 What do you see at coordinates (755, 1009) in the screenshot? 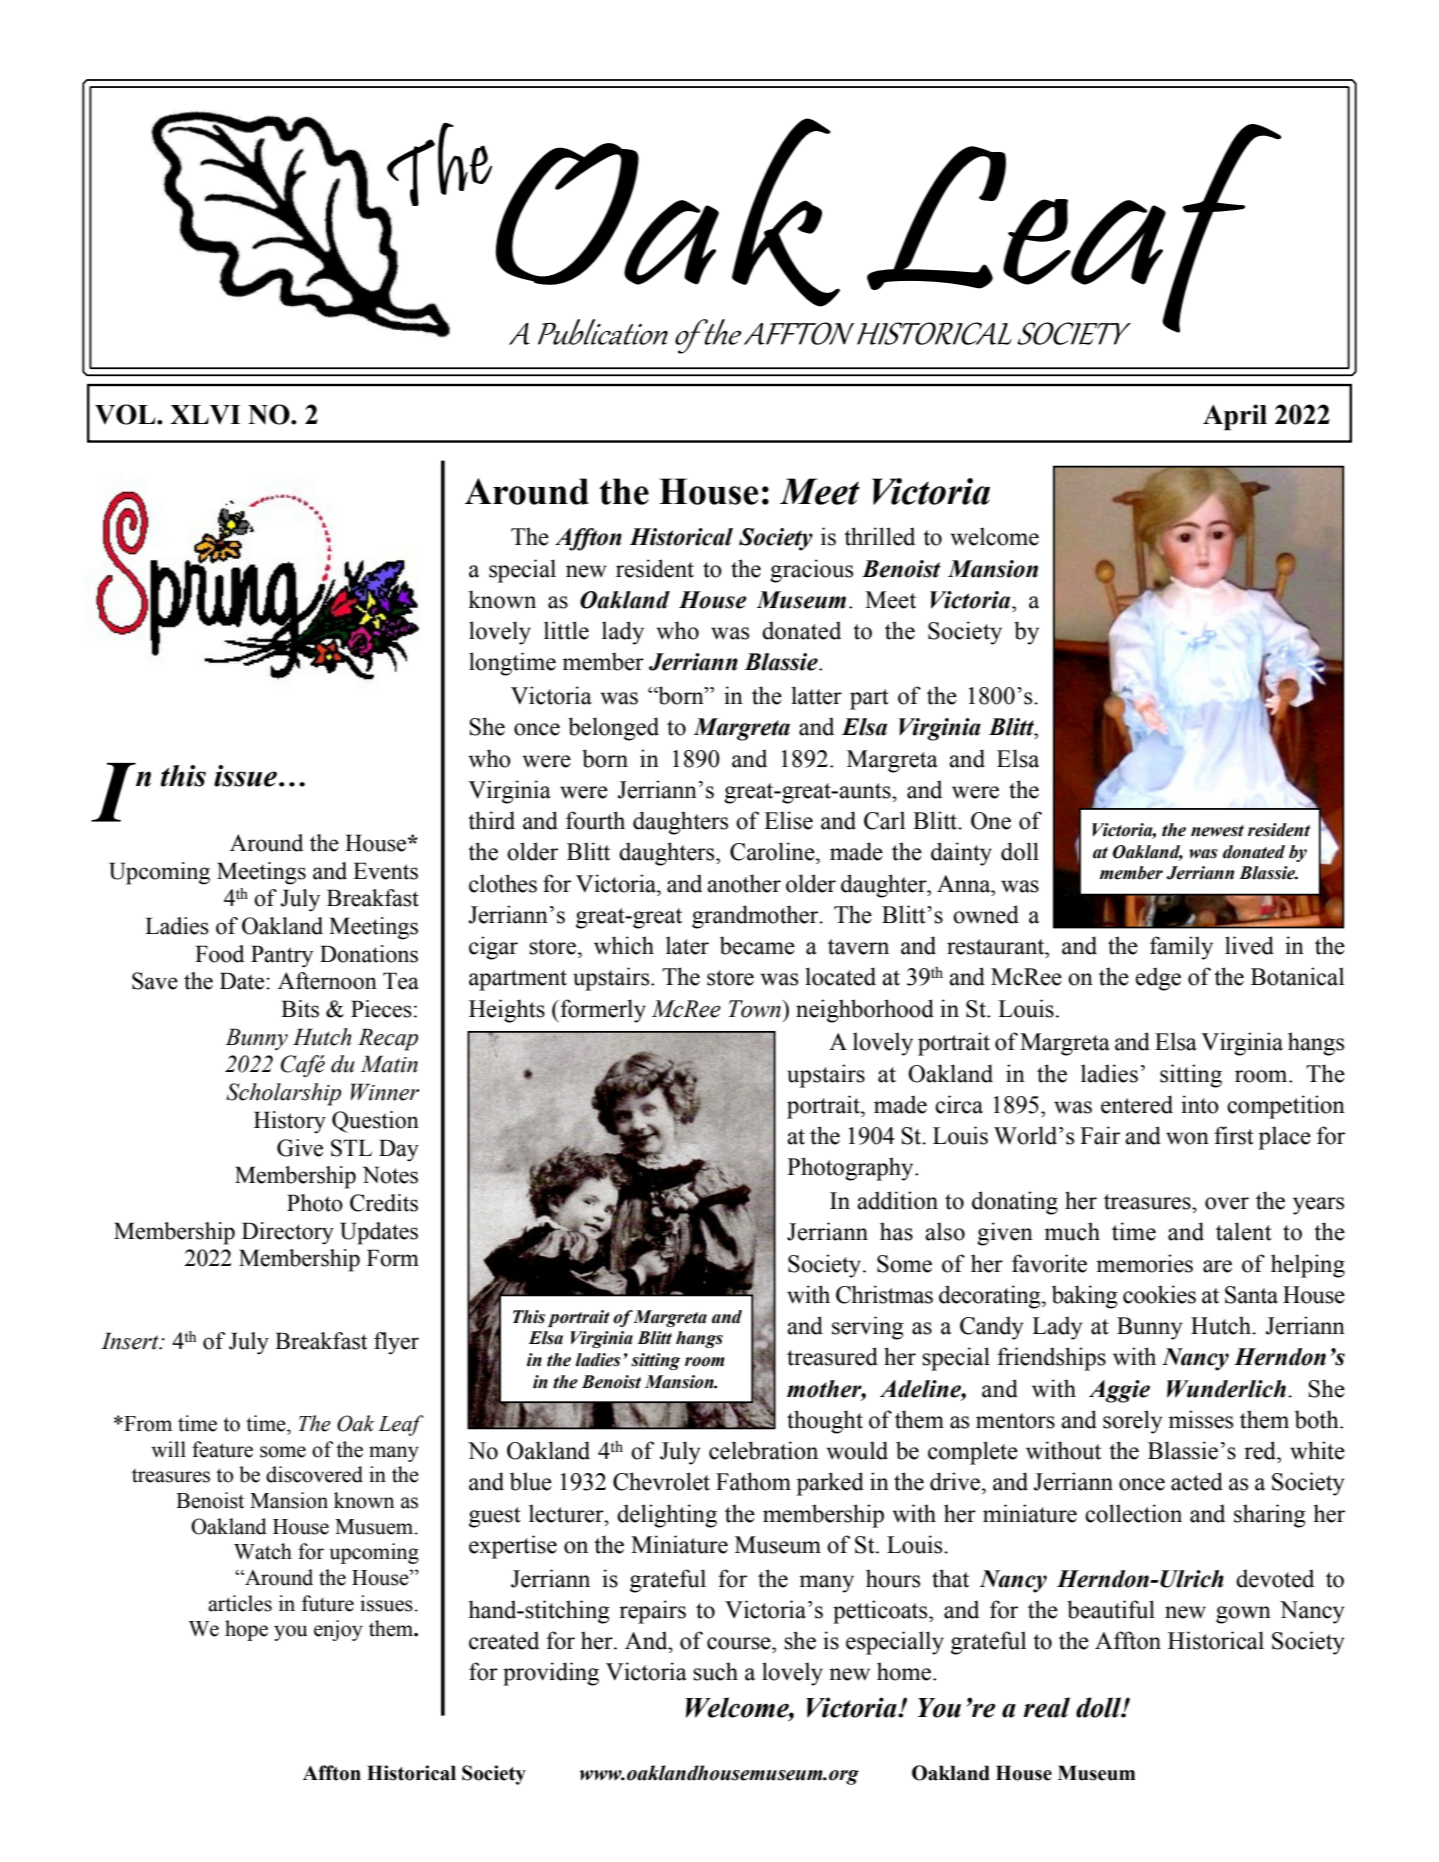
I see `Town` at bounding box center [755, 1009].
